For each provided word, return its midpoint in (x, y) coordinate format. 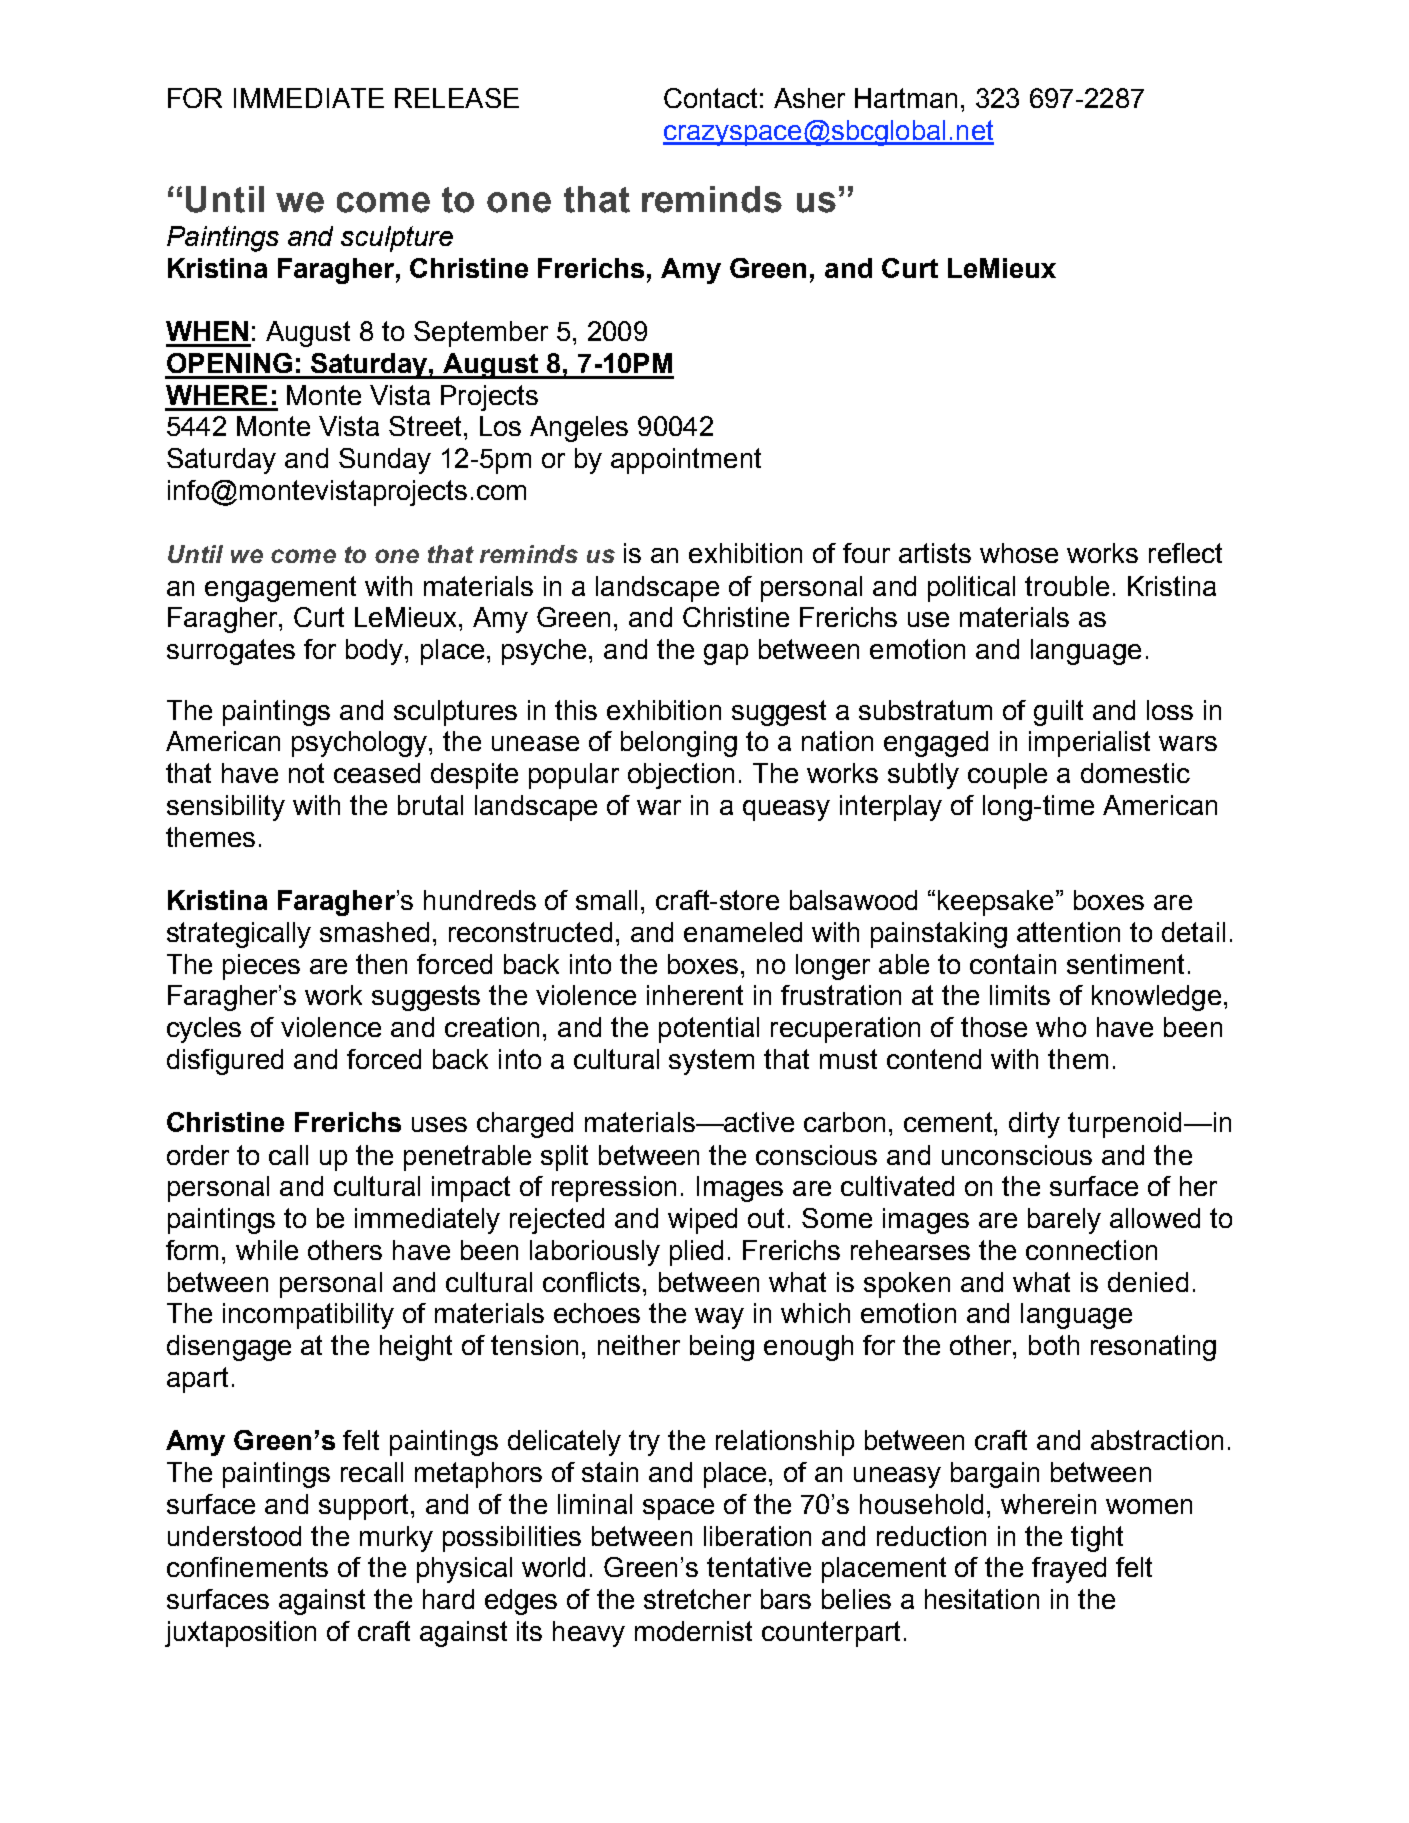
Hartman (906, 98)
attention (1068, 932)
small (606, 900)
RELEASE (457, 98)
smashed (374, 932)
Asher (809, 98)
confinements (247, 1567)
